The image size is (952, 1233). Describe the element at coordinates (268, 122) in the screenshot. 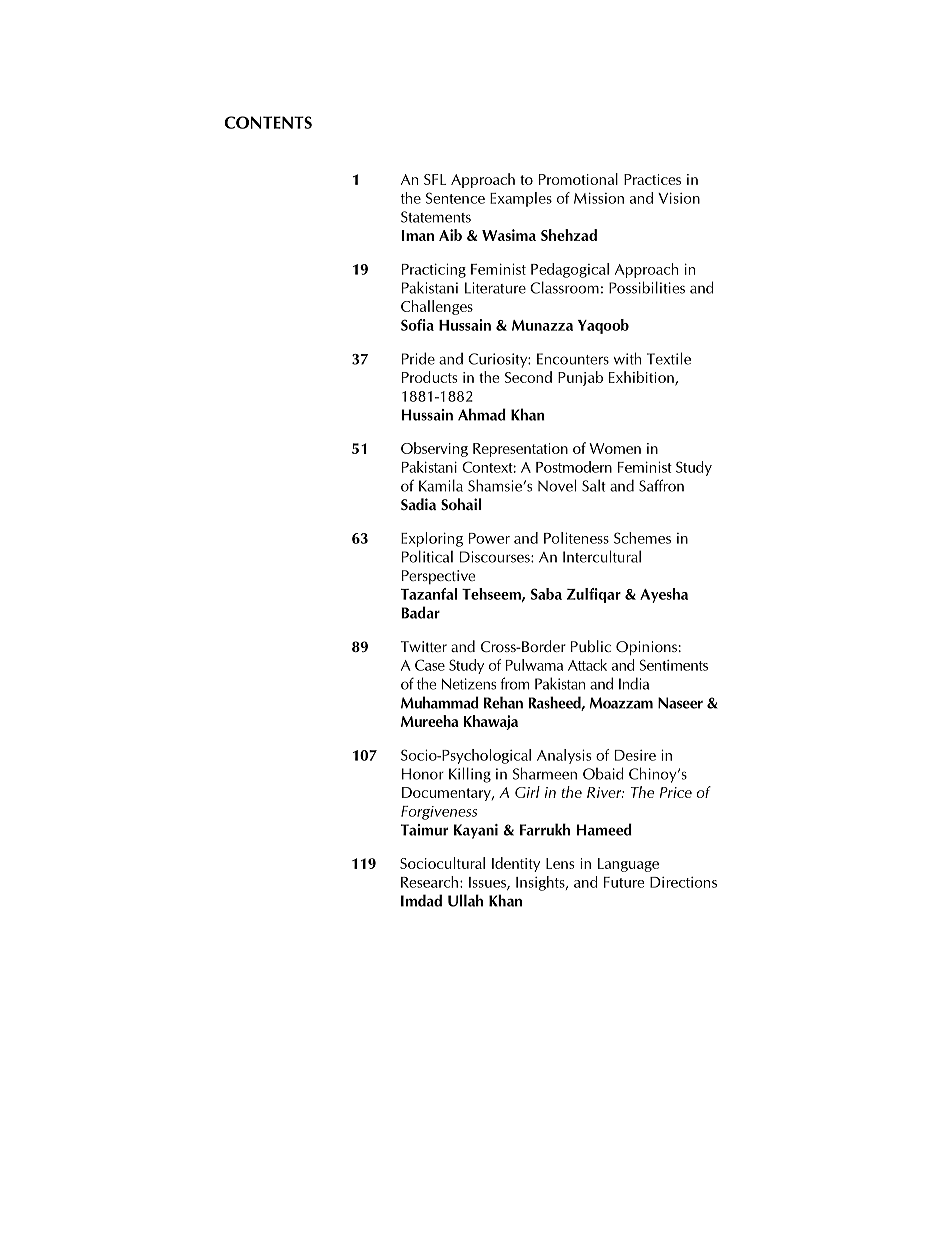

I see `CONTENTS` at that location.
